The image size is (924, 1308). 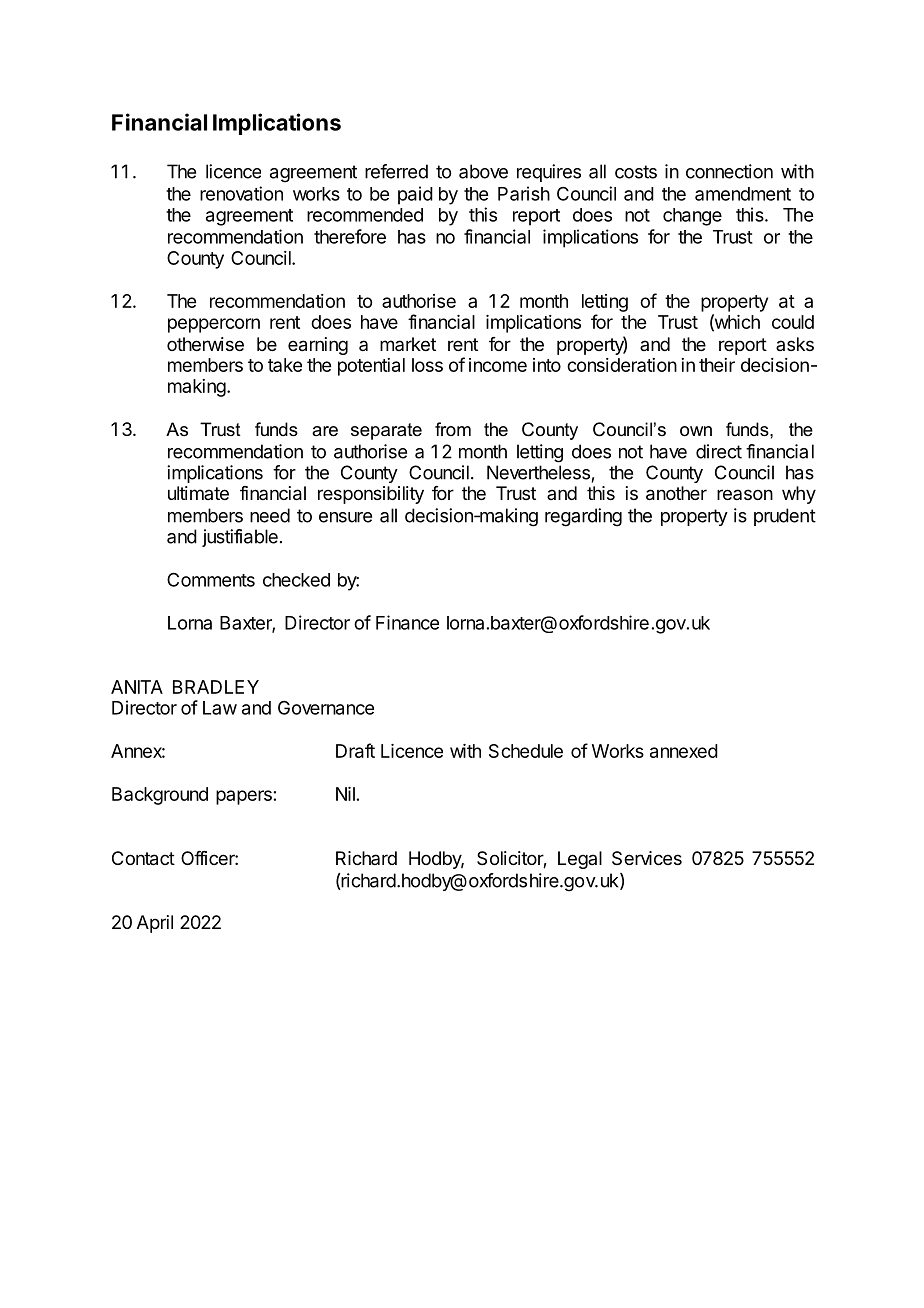 I want to click on prudent, so click(x=785, y=517).
